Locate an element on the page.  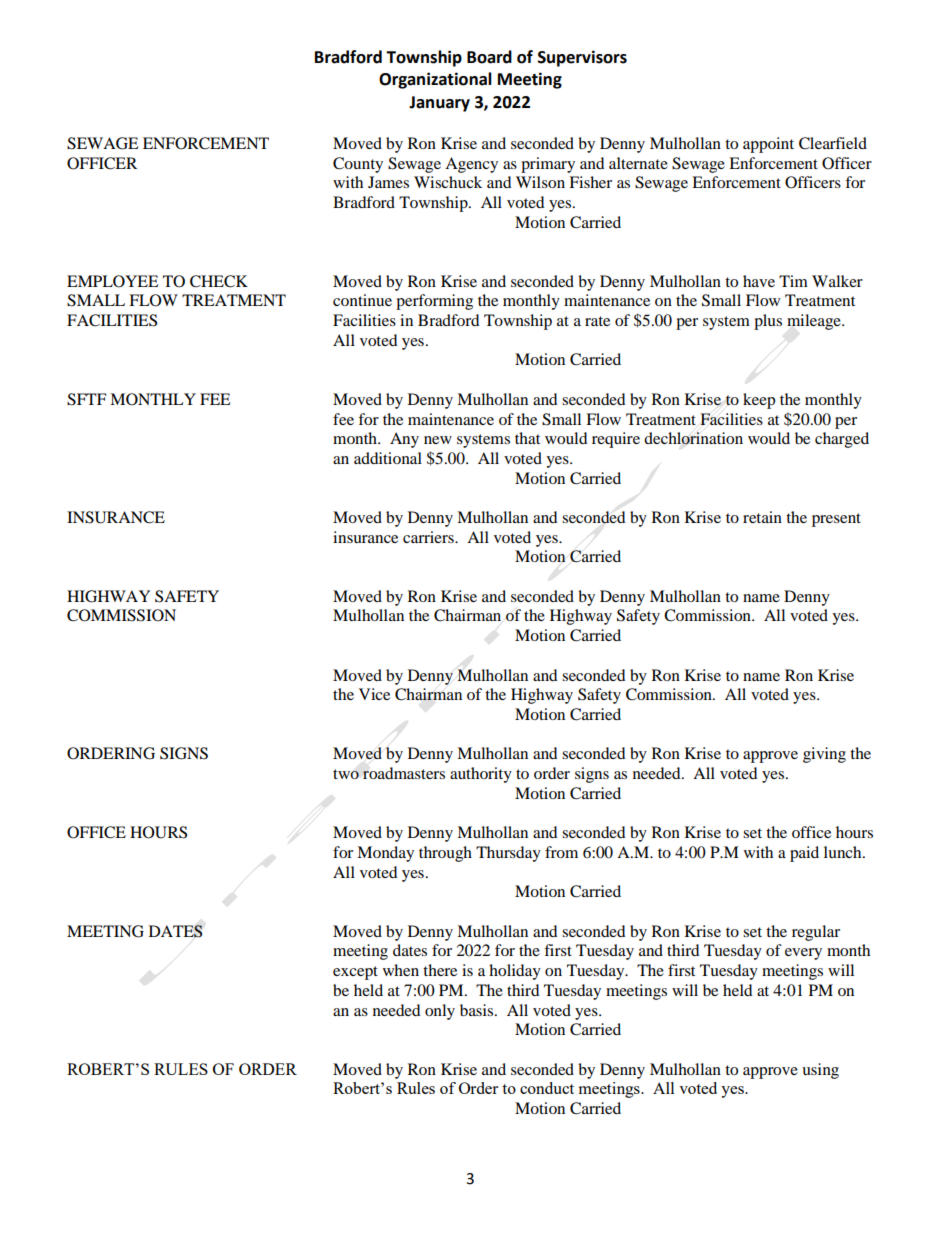
two is located at coordinates (346, 774).
